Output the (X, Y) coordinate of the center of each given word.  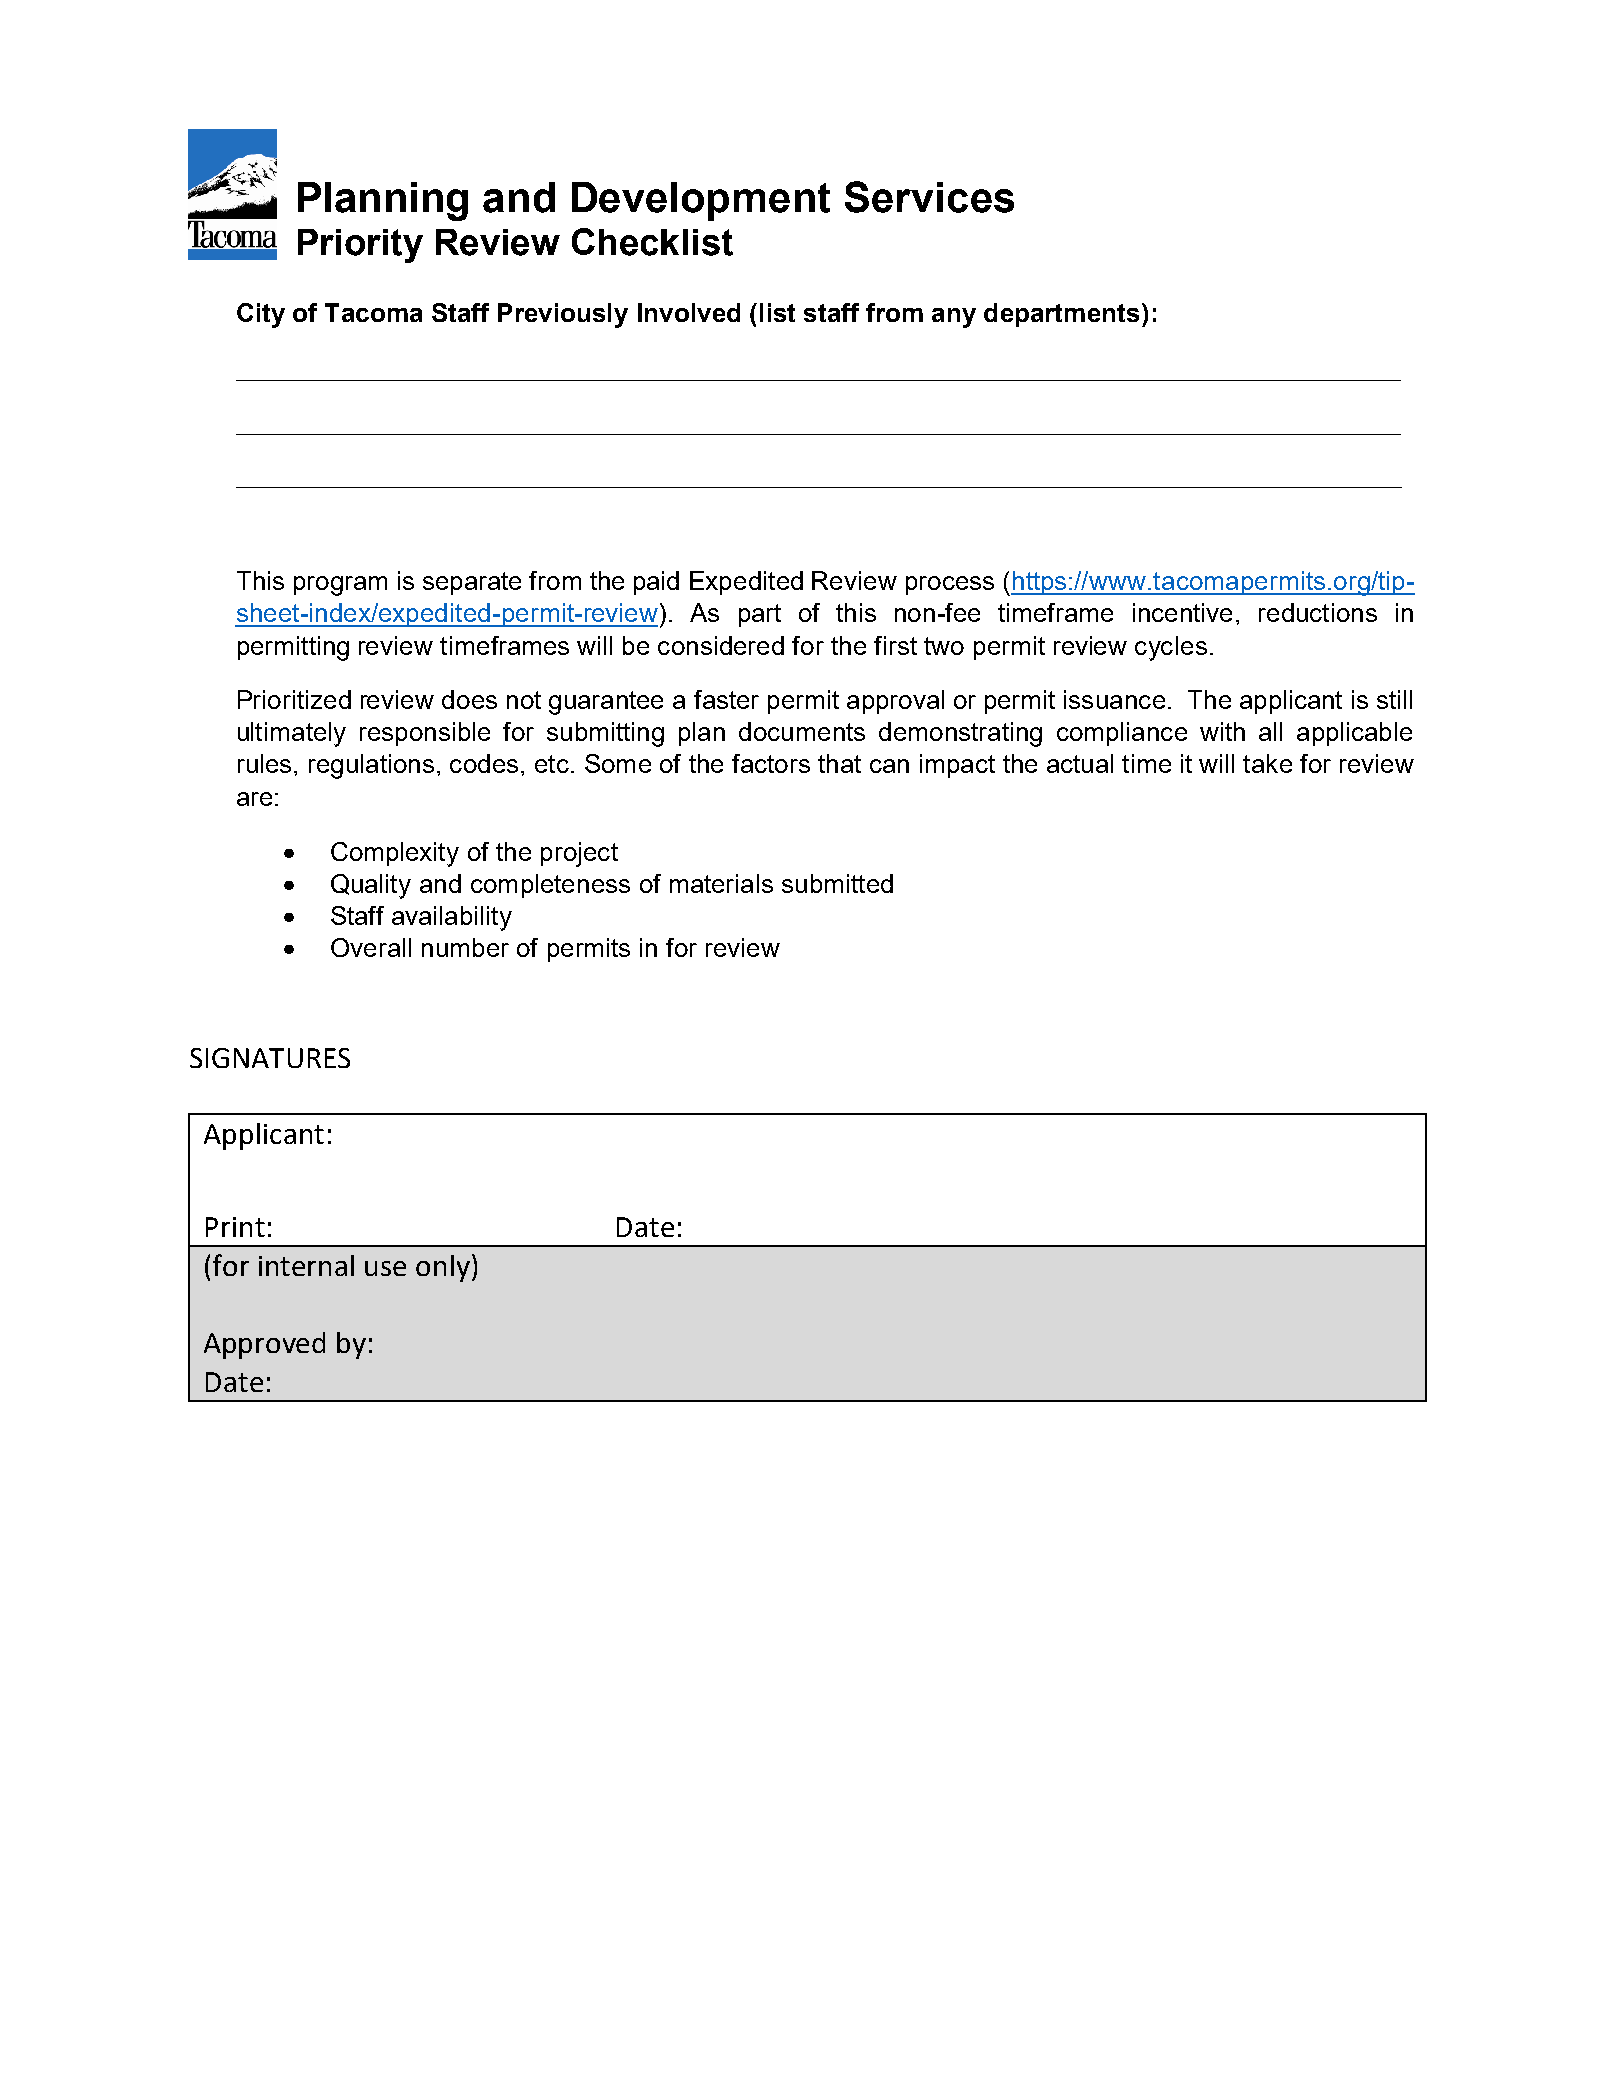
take (1267, 763)
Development (701, 201)
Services (929, 197)
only (443, 1268)
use (385, 1268)
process (950, 585)
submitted (837, 883)
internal (306, 1265)
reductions (1318, 612)
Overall (371, 947)
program (340, 586)
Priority (360, 246)
